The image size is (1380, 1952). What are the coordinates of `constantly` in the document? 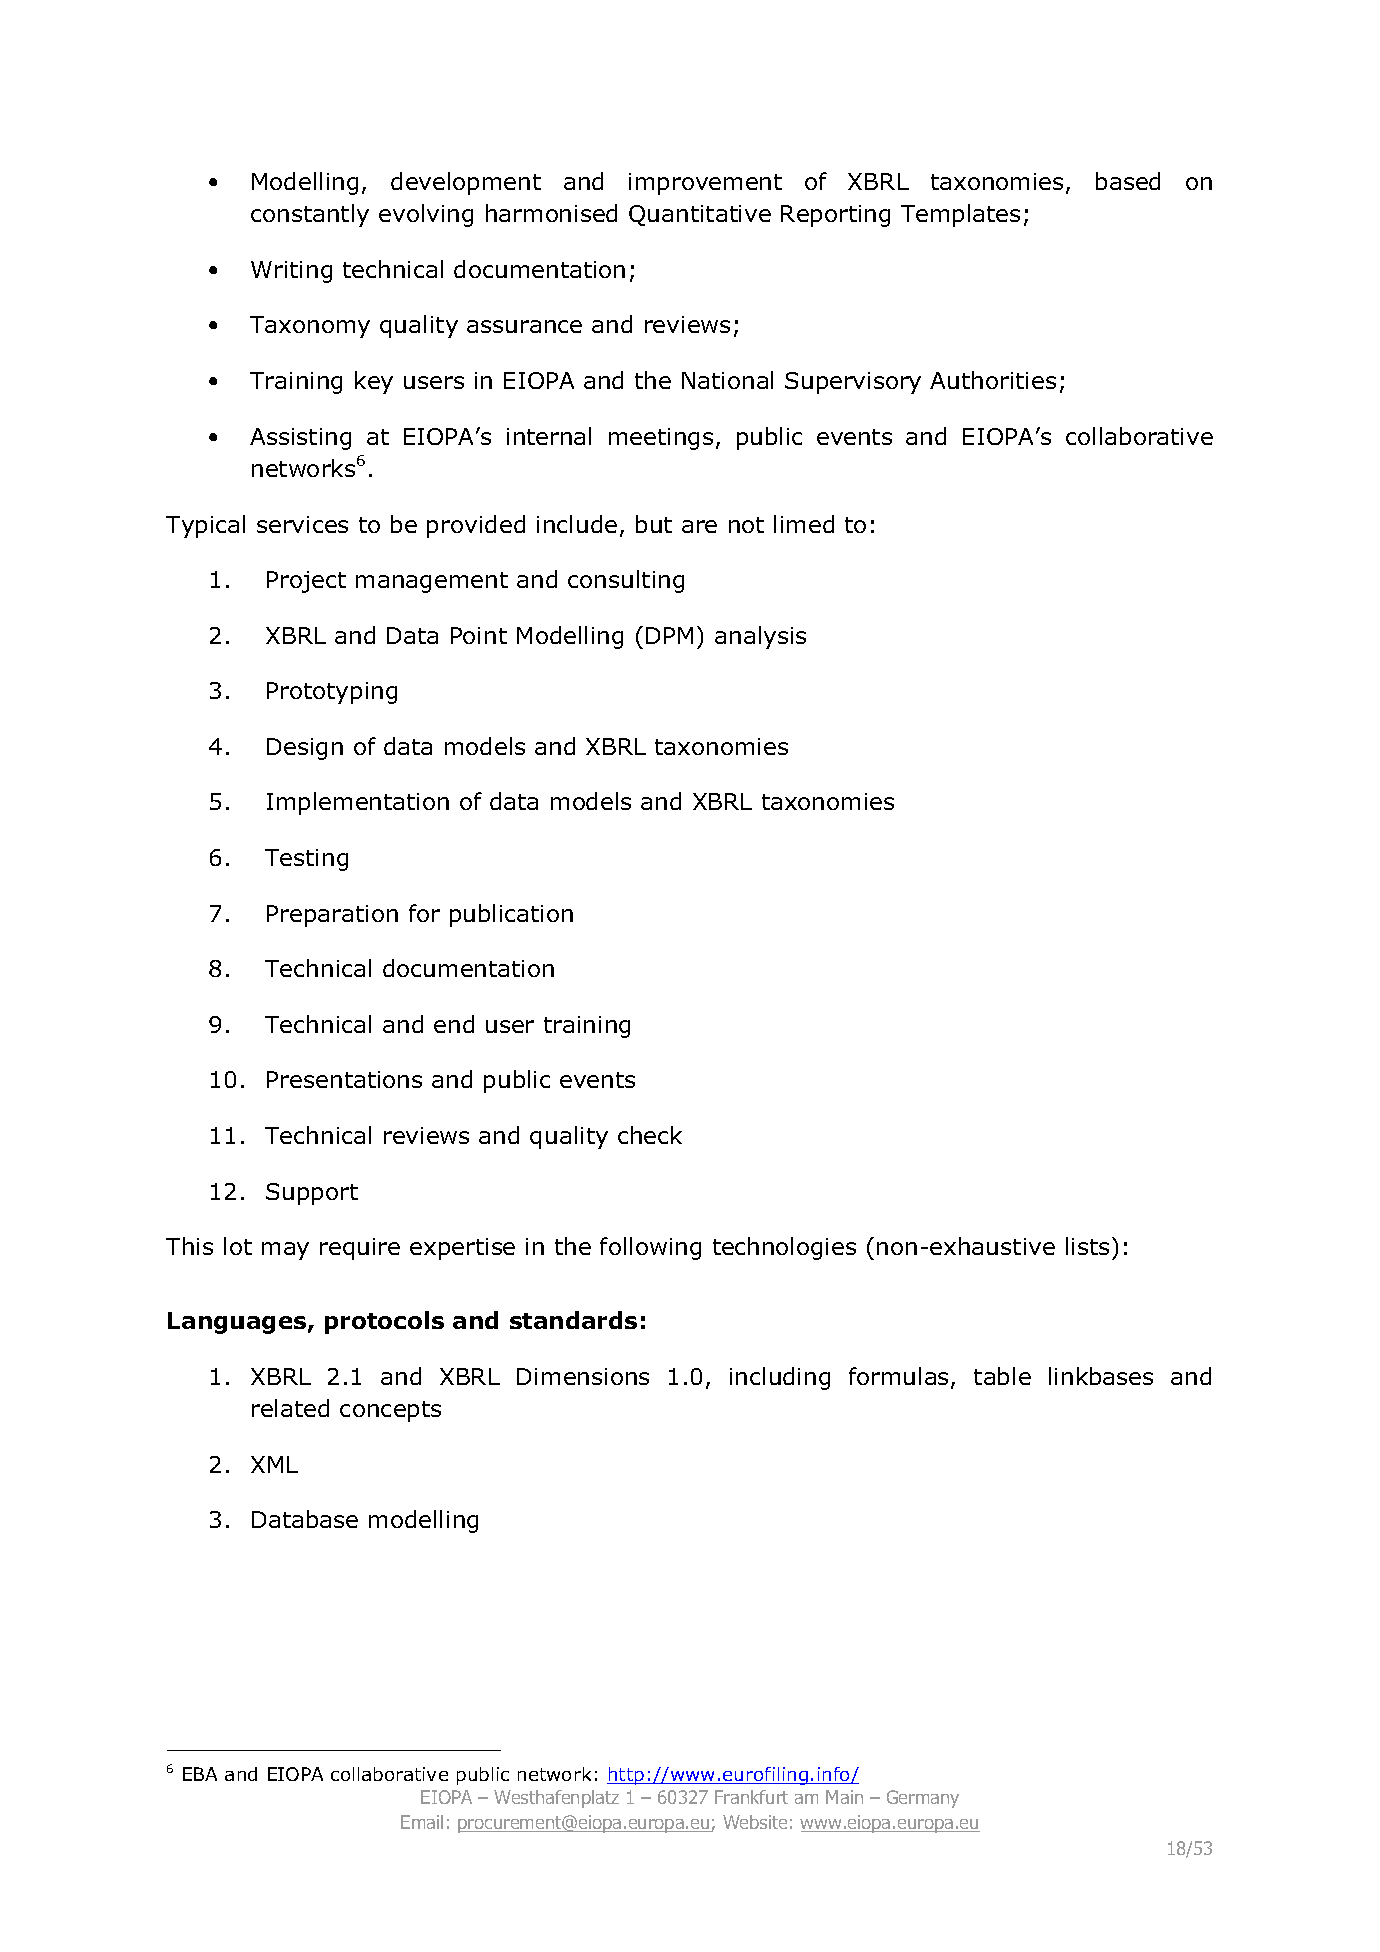 It's located at (310, 215).
